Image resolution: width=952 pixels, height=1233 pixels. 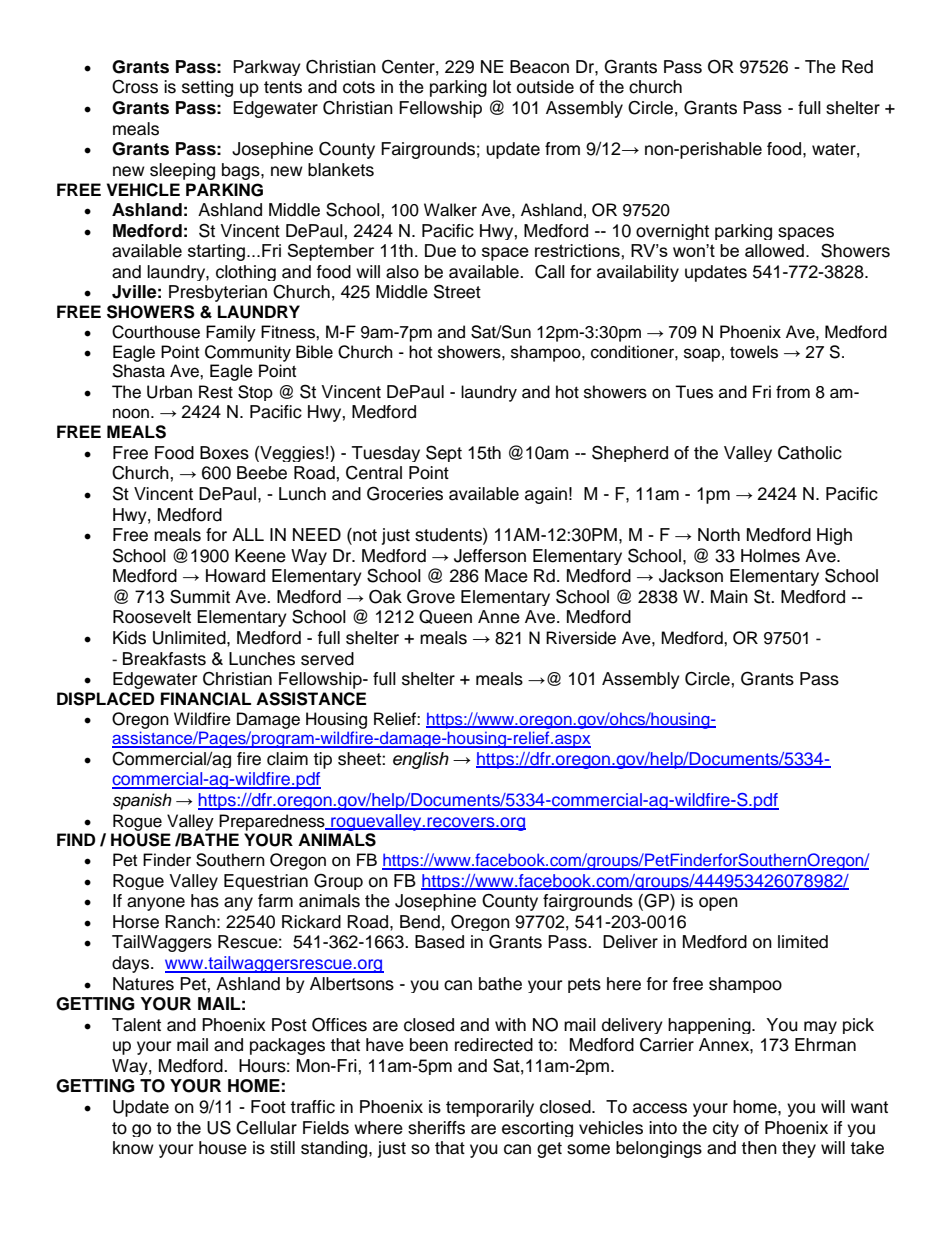 I want to click on Main, so click(x=729, y=597).
